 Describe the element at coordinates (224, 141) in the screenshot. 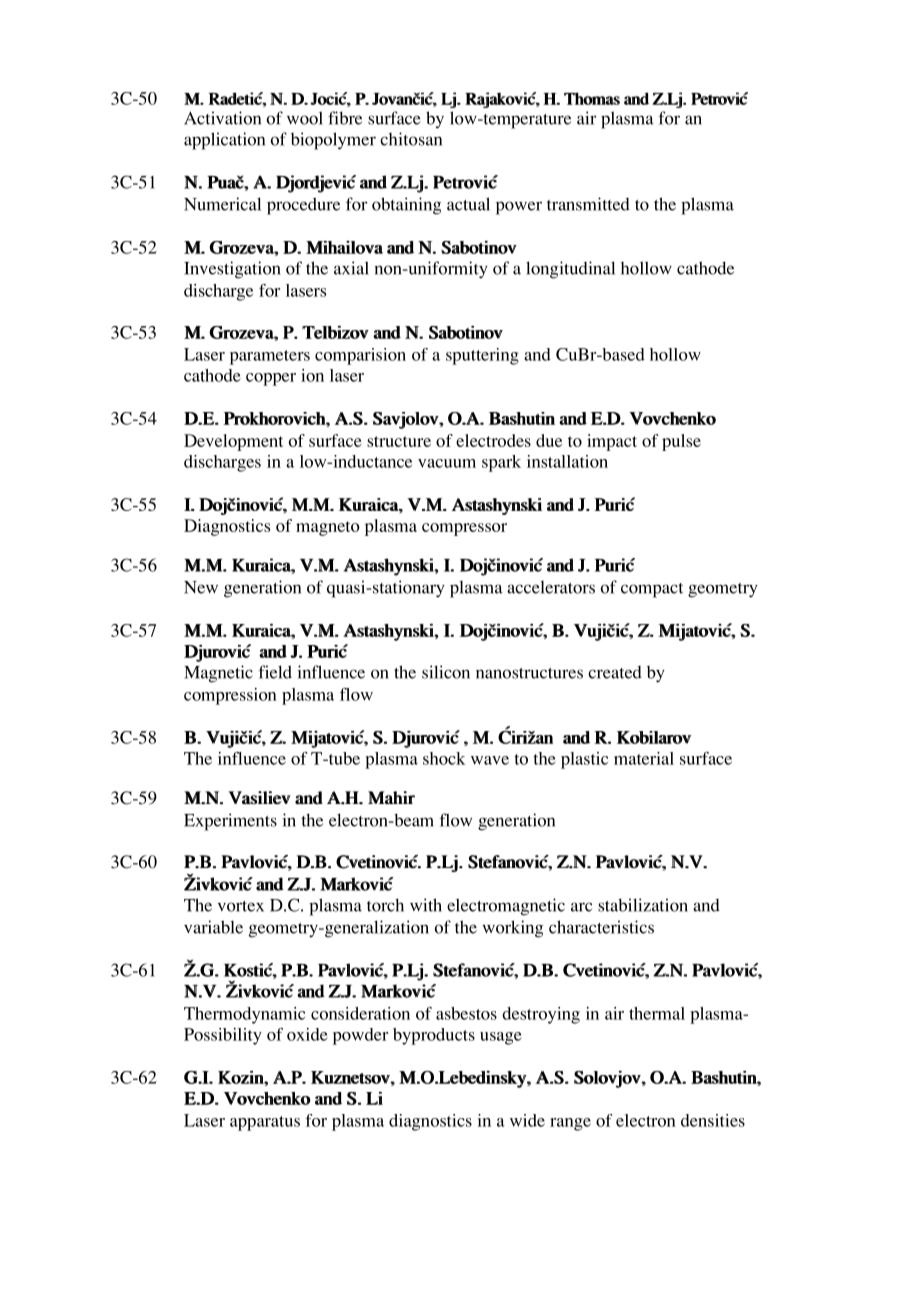

I see `application` at that location.
